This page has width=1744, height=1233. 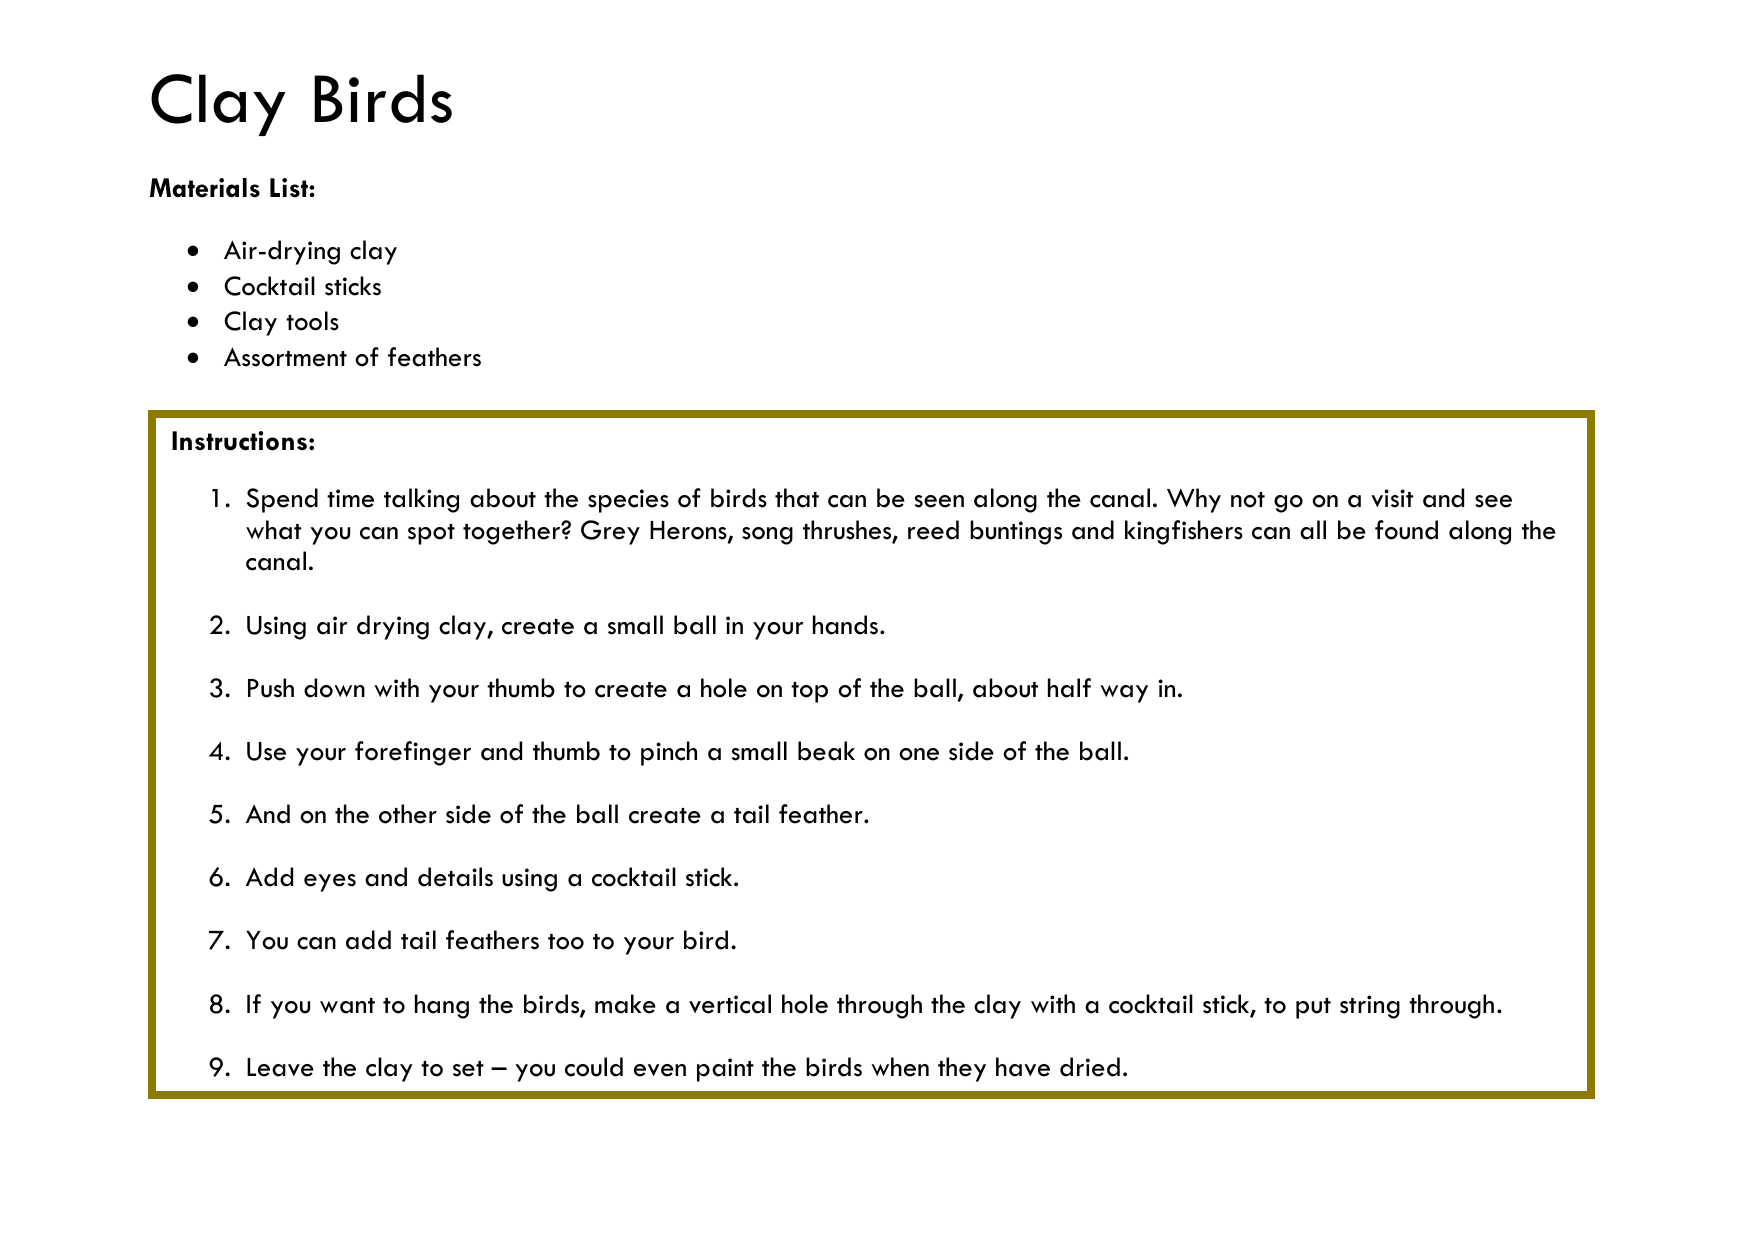 What do you see at coordinates (330, 883) in the page?
I see `eyes` at bounding box center [330, 883].
